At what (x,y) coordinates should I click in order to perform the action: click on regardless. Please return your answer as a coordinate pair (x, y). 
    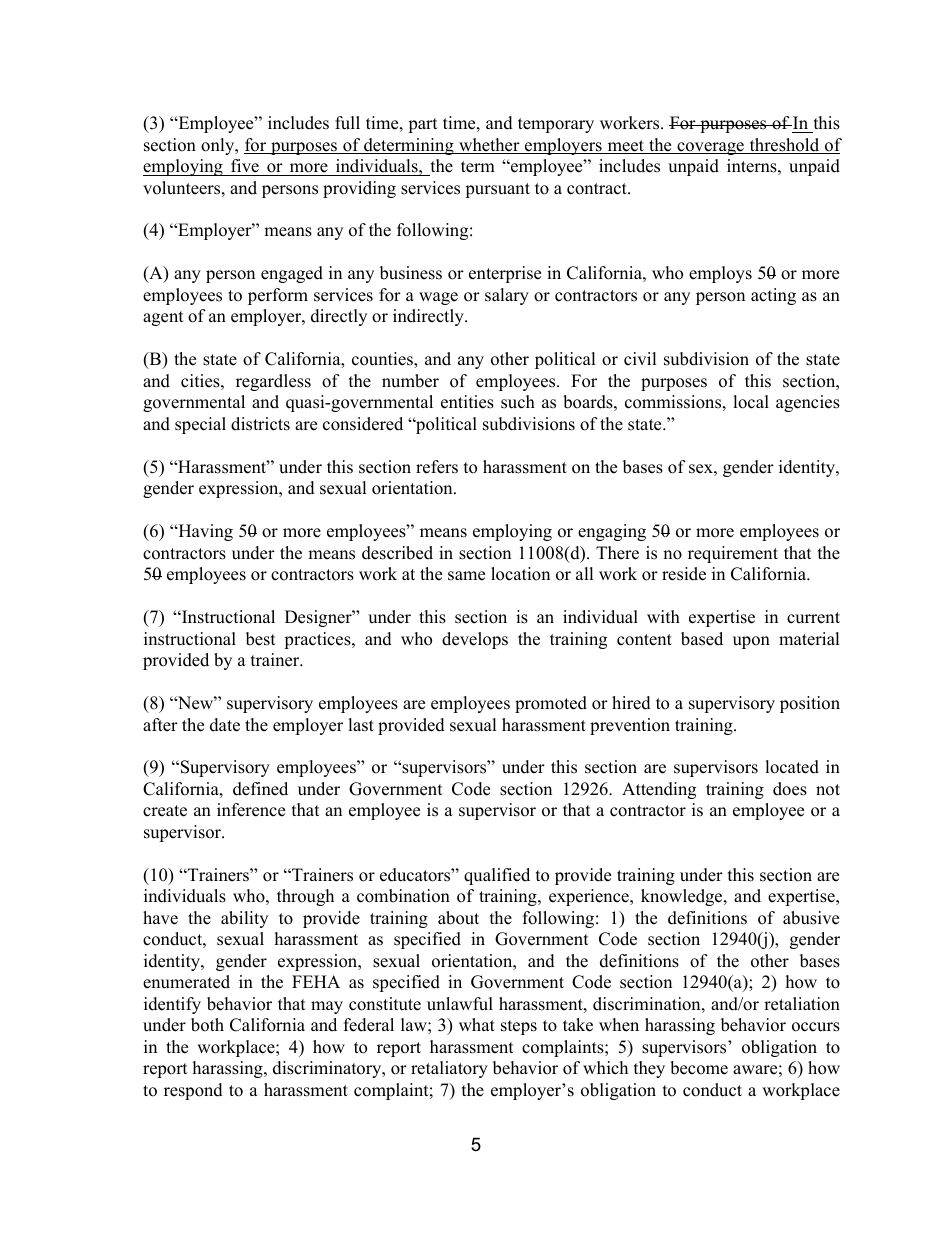
    Looking at the image, I should click on (273, 382).
